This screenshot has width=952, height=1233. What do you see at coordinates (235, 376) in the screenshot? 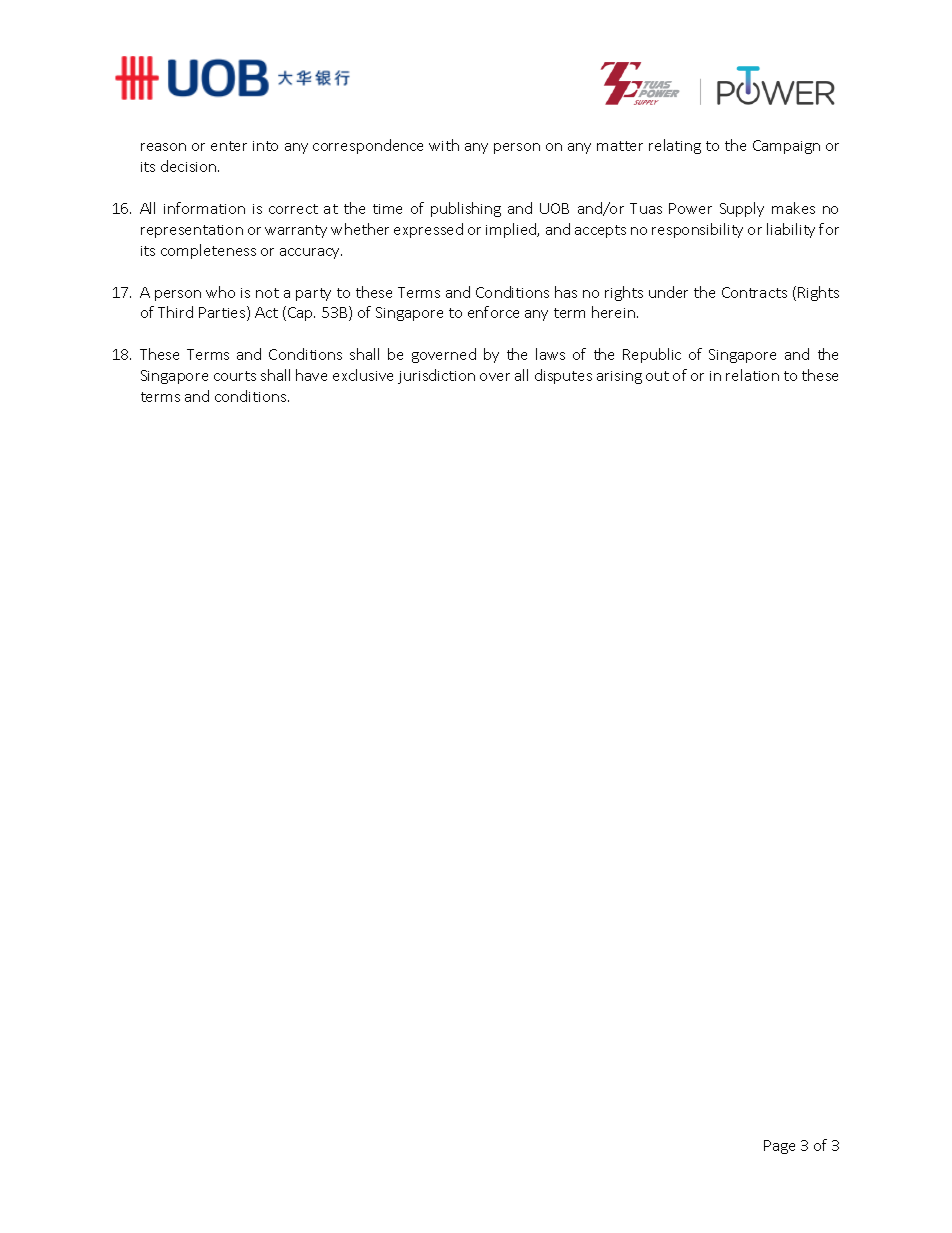
I see `courts` at bounding box center [235, 376].
